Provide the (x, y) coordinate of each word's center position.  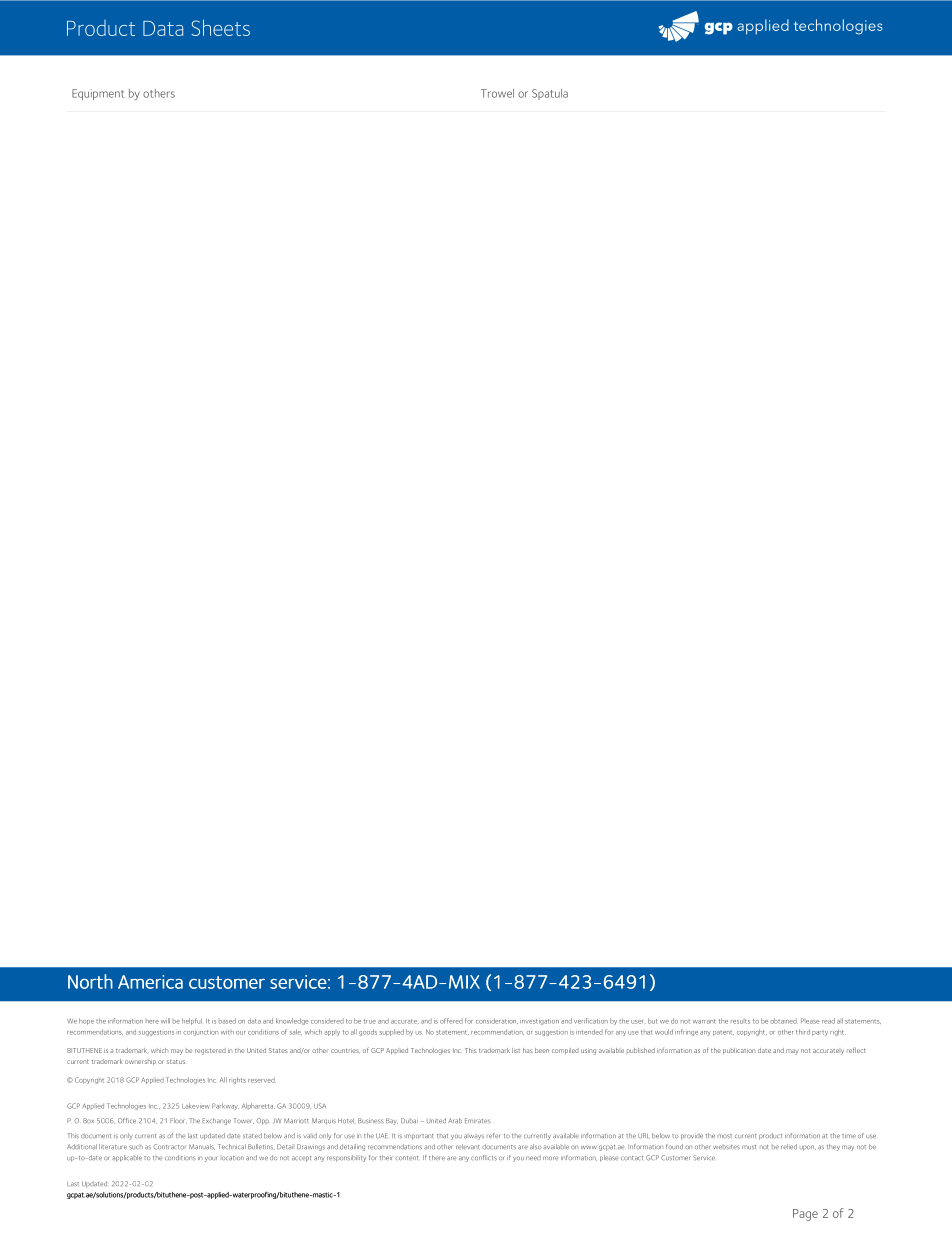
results (740, 1021)
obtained (783, 1021)
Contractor (169, 1147)
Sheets (220, 27)
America (150, 982)
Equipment (98, 94)
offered (451, 1021)
